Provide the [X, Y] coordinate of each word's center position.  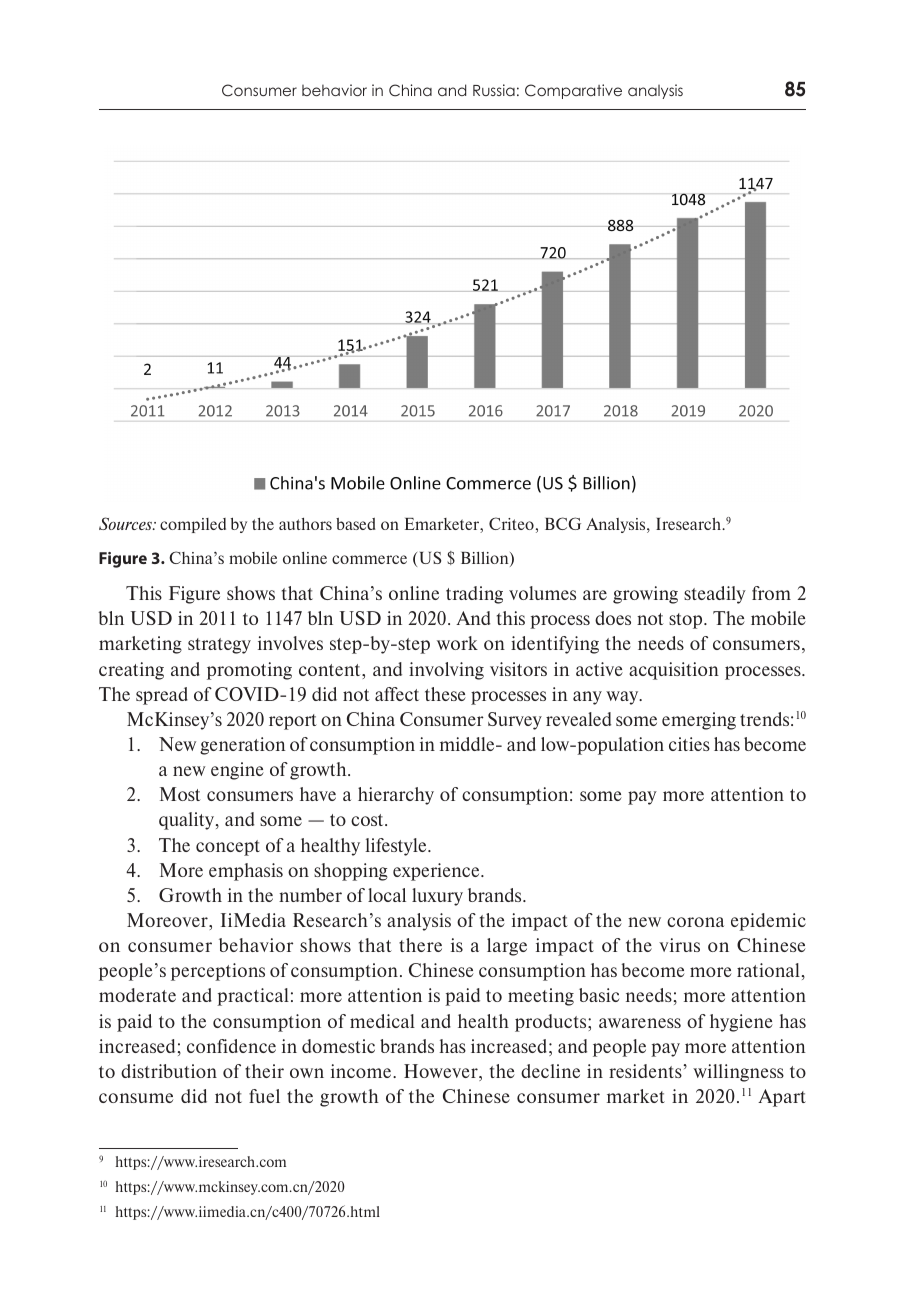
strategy [219, 646]
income [362, 1071]
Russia [494, 90]
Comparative [573, 91]
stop [687, 621]
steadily [715, 595]
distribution [169, 1071]
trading [474, 595]
